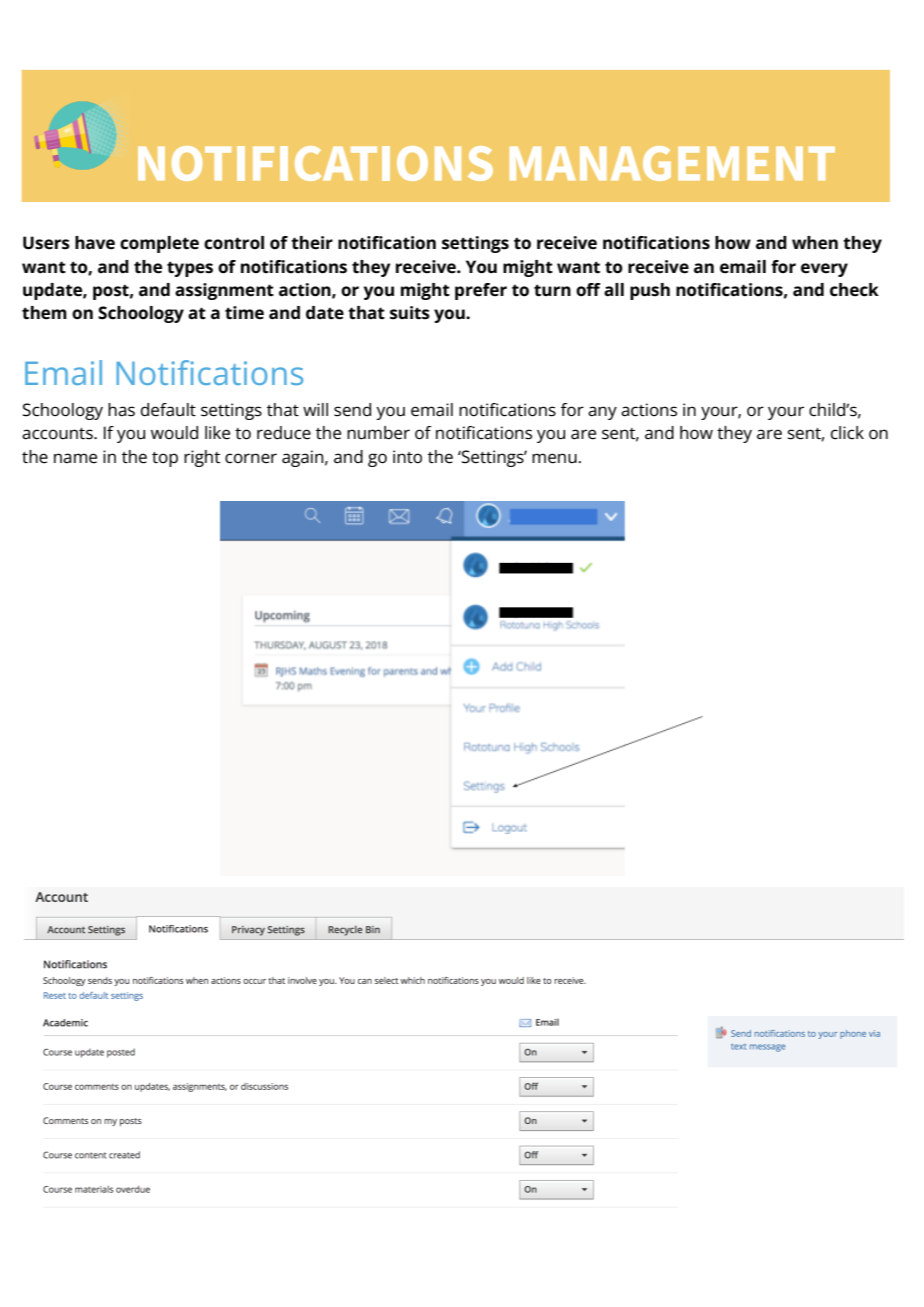 The image size is (924, 1307). I want to click on any, so click(602, 413).
